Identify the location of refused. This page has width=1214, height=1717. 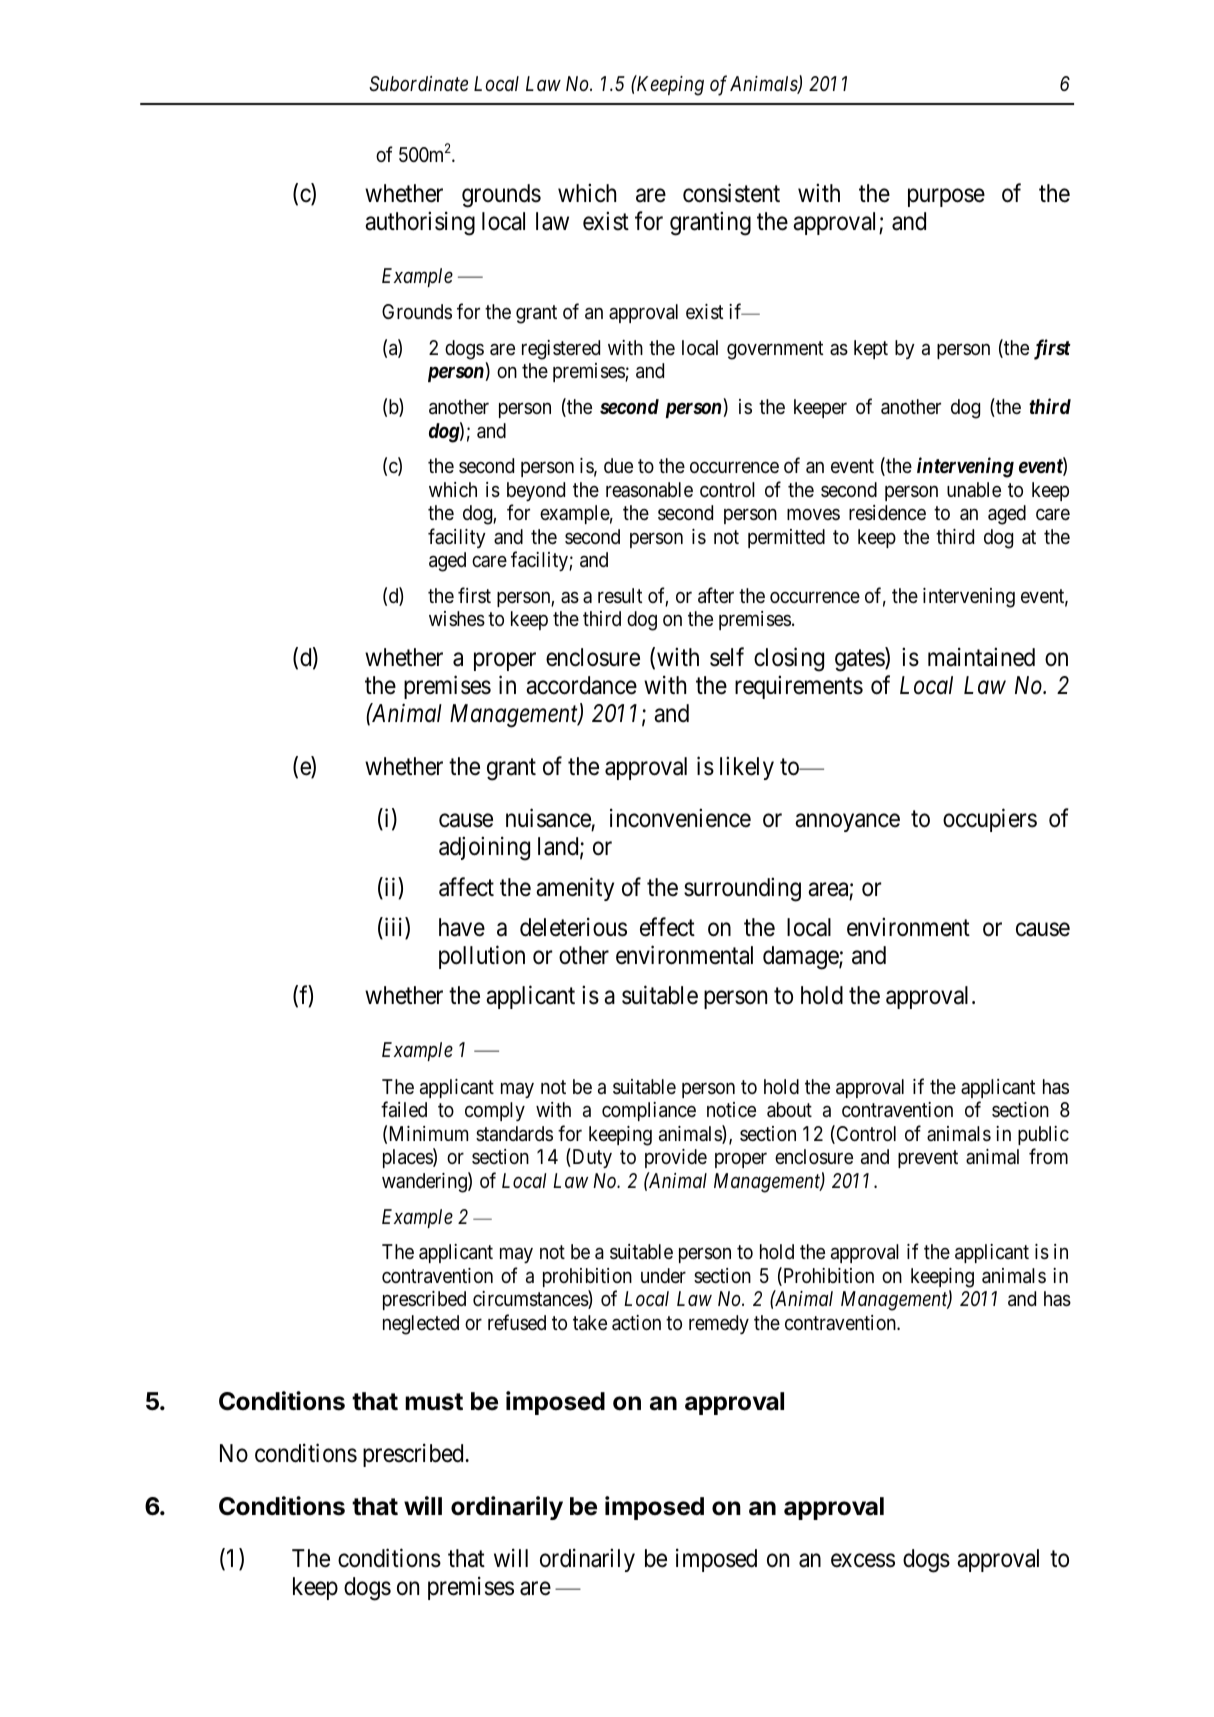
(517, 1322).
